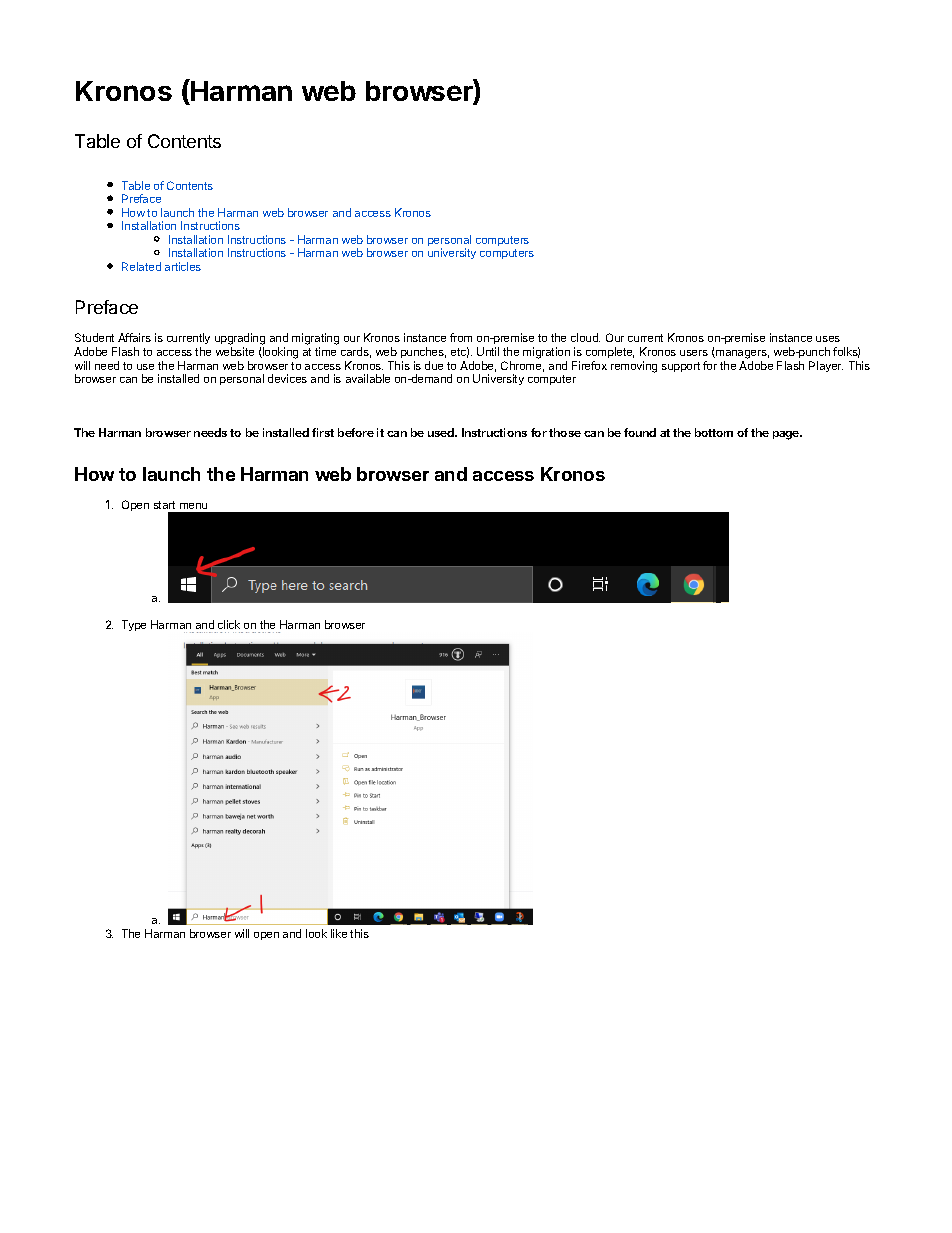 Image resolution: width=952 pixels, height=1233 pixels. What do you see at coordinates (134, 625) in the screenshot?
I see `Type` at bounding box center [134, 625].
